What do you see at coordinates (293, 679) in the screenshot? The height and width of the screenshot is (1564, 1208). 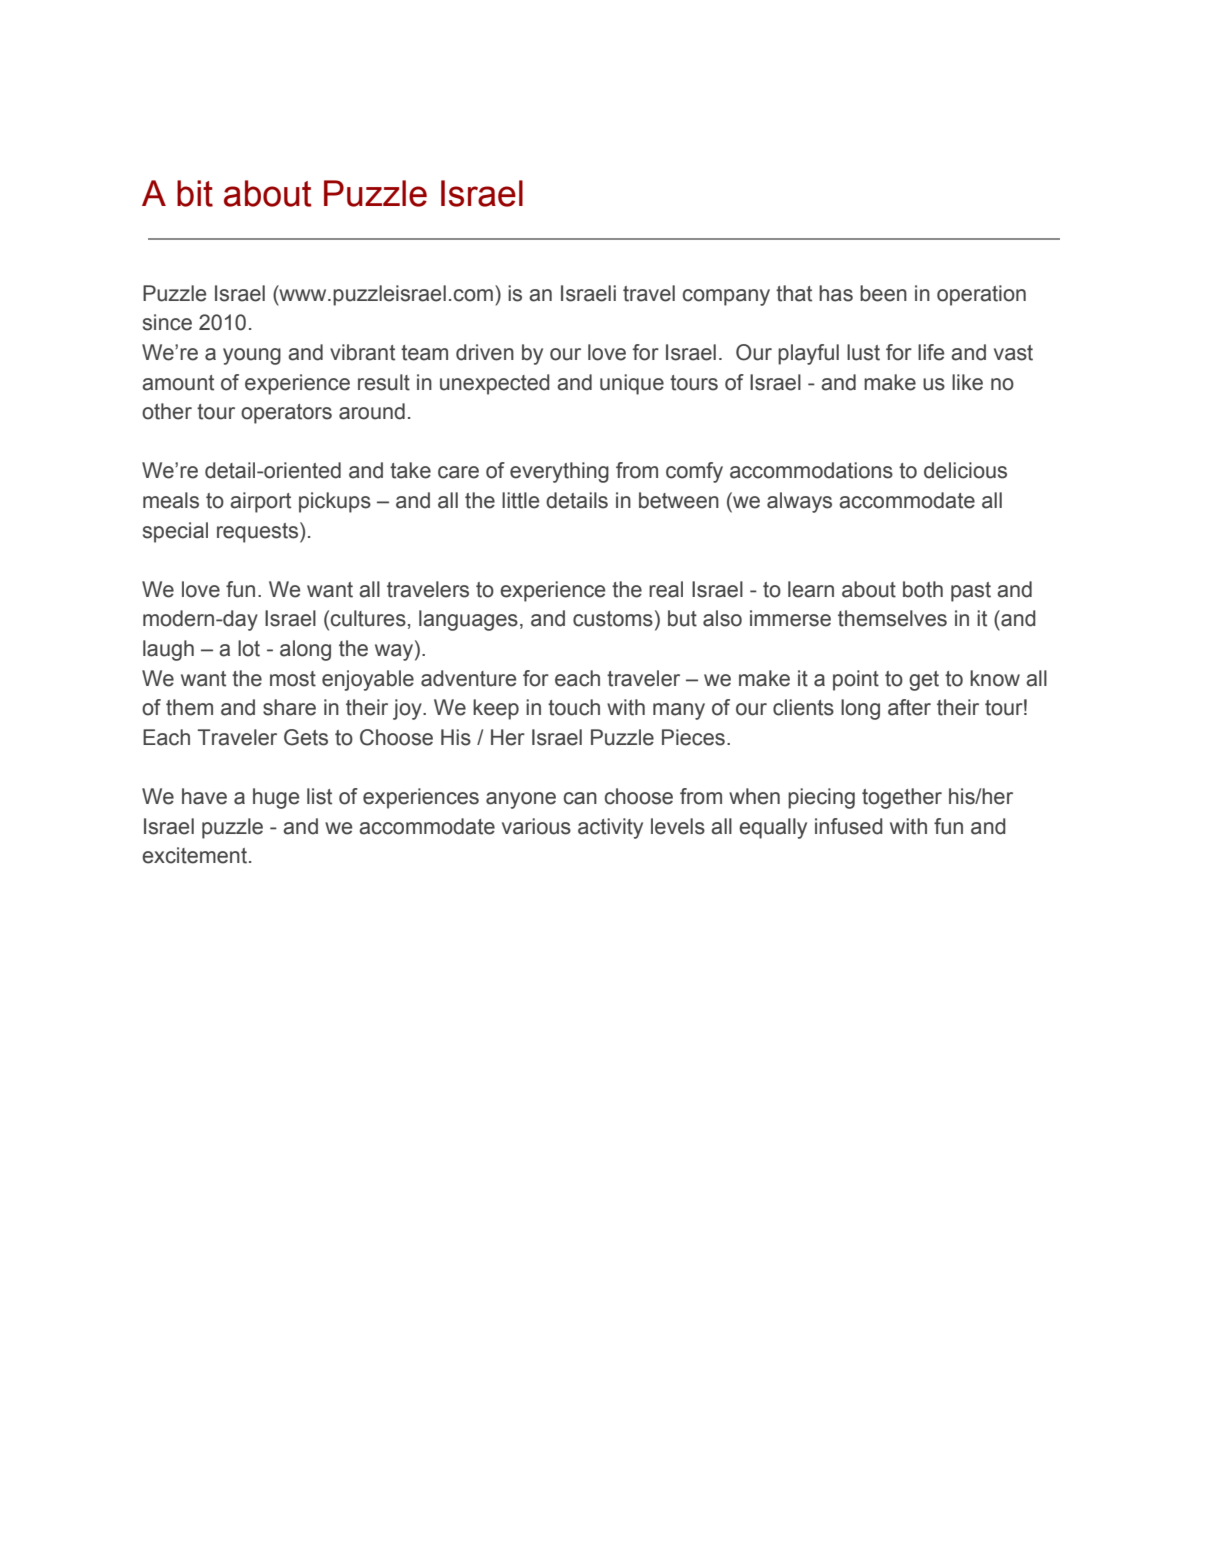 I see `most` at bounding box center [293, 679].
